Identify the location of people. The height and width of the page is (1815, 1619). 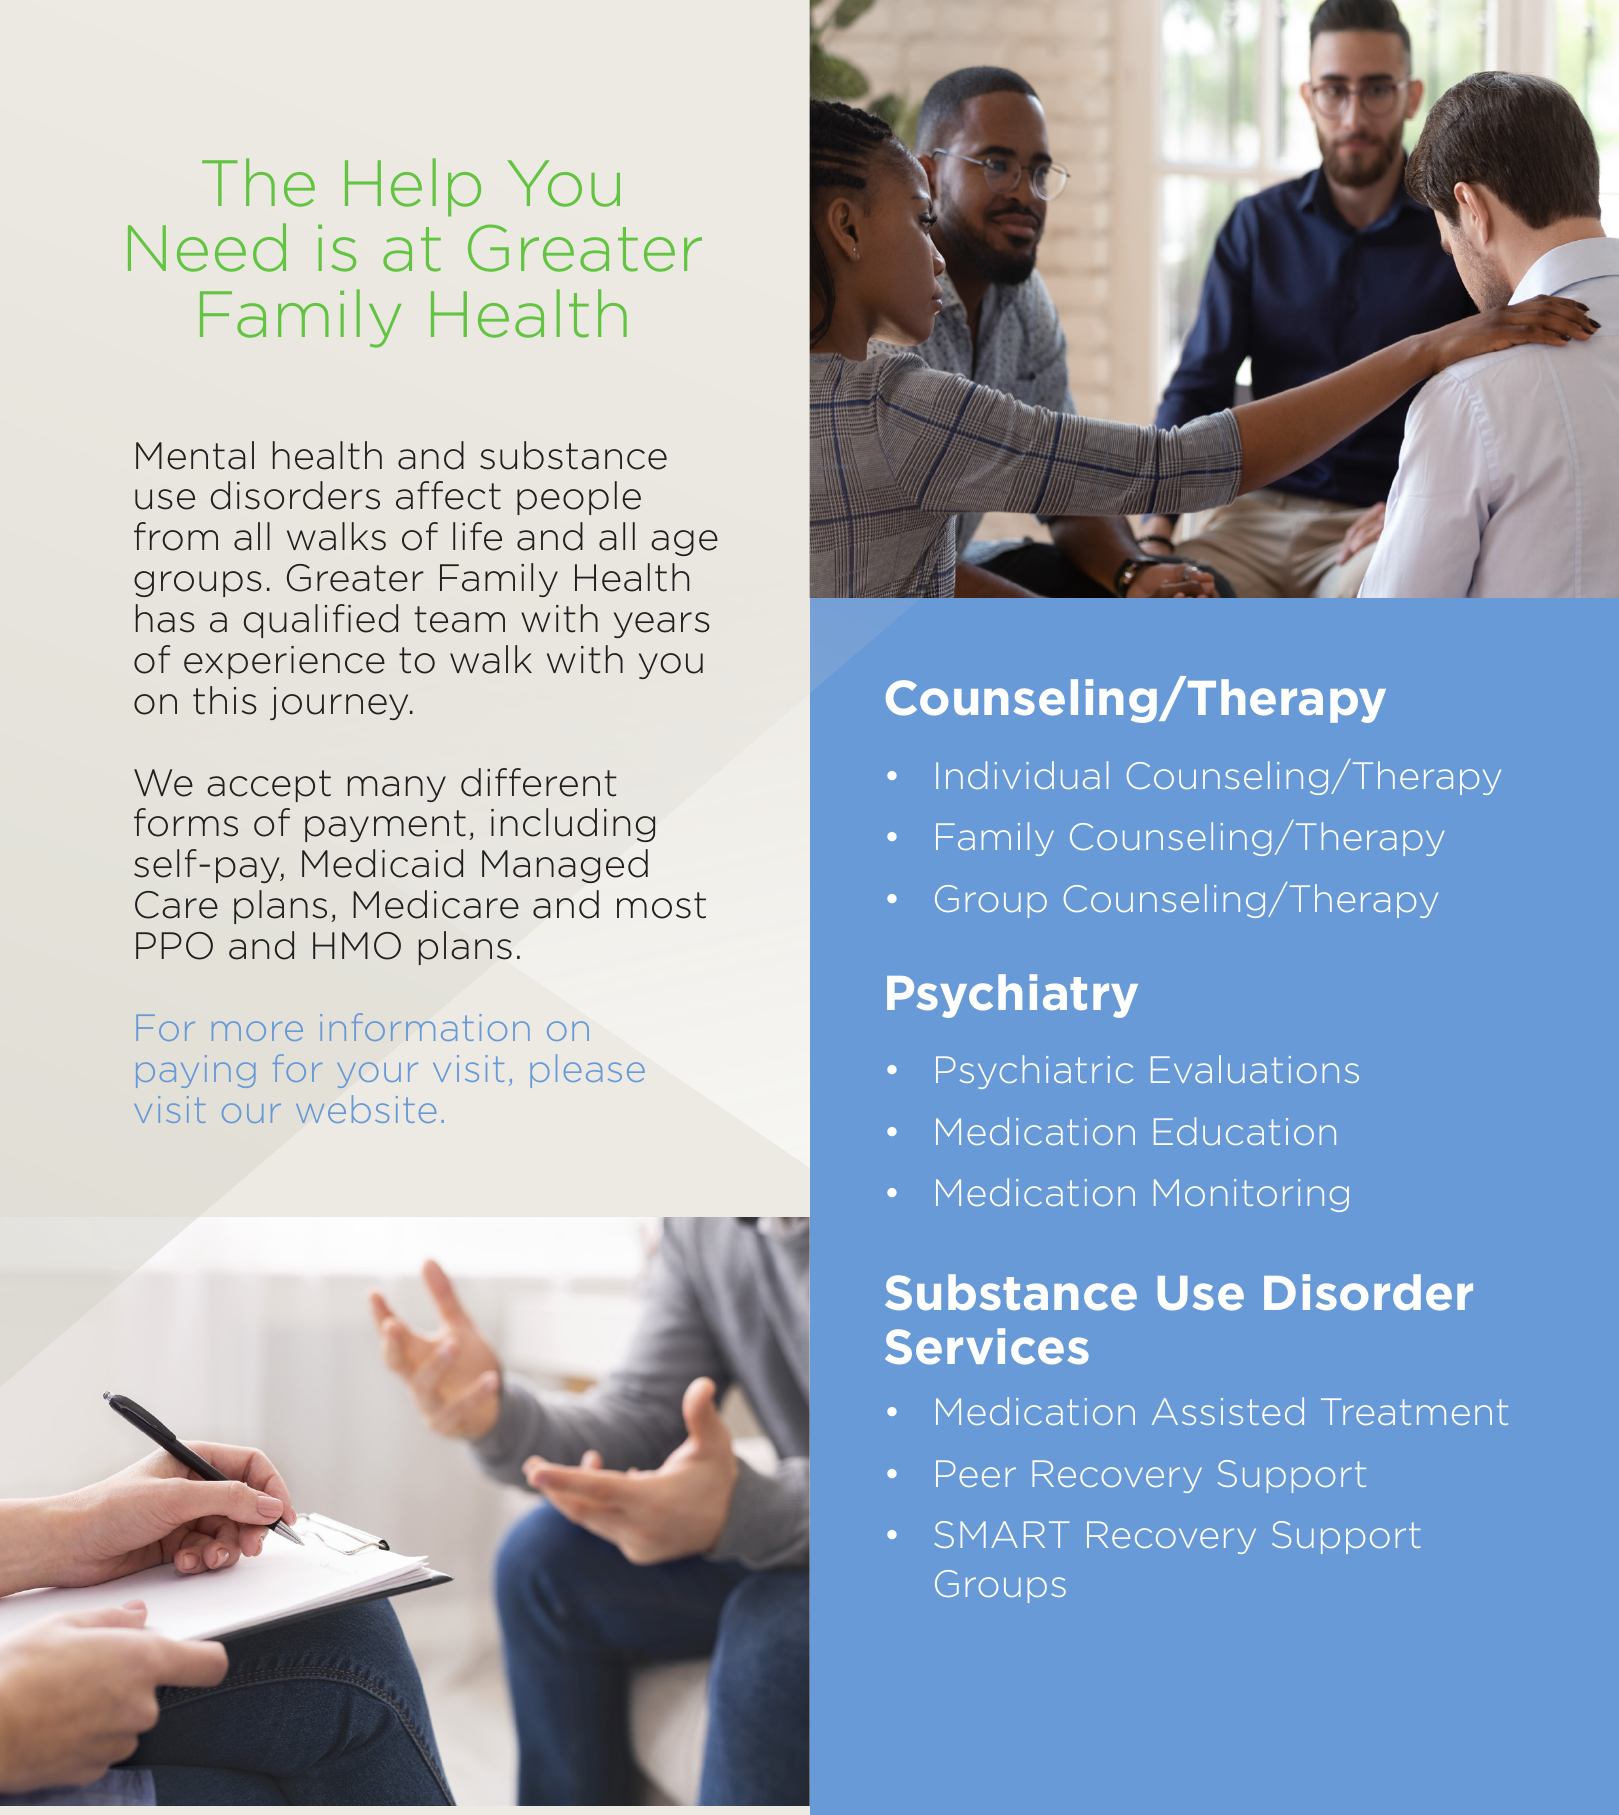
(579, 498).
